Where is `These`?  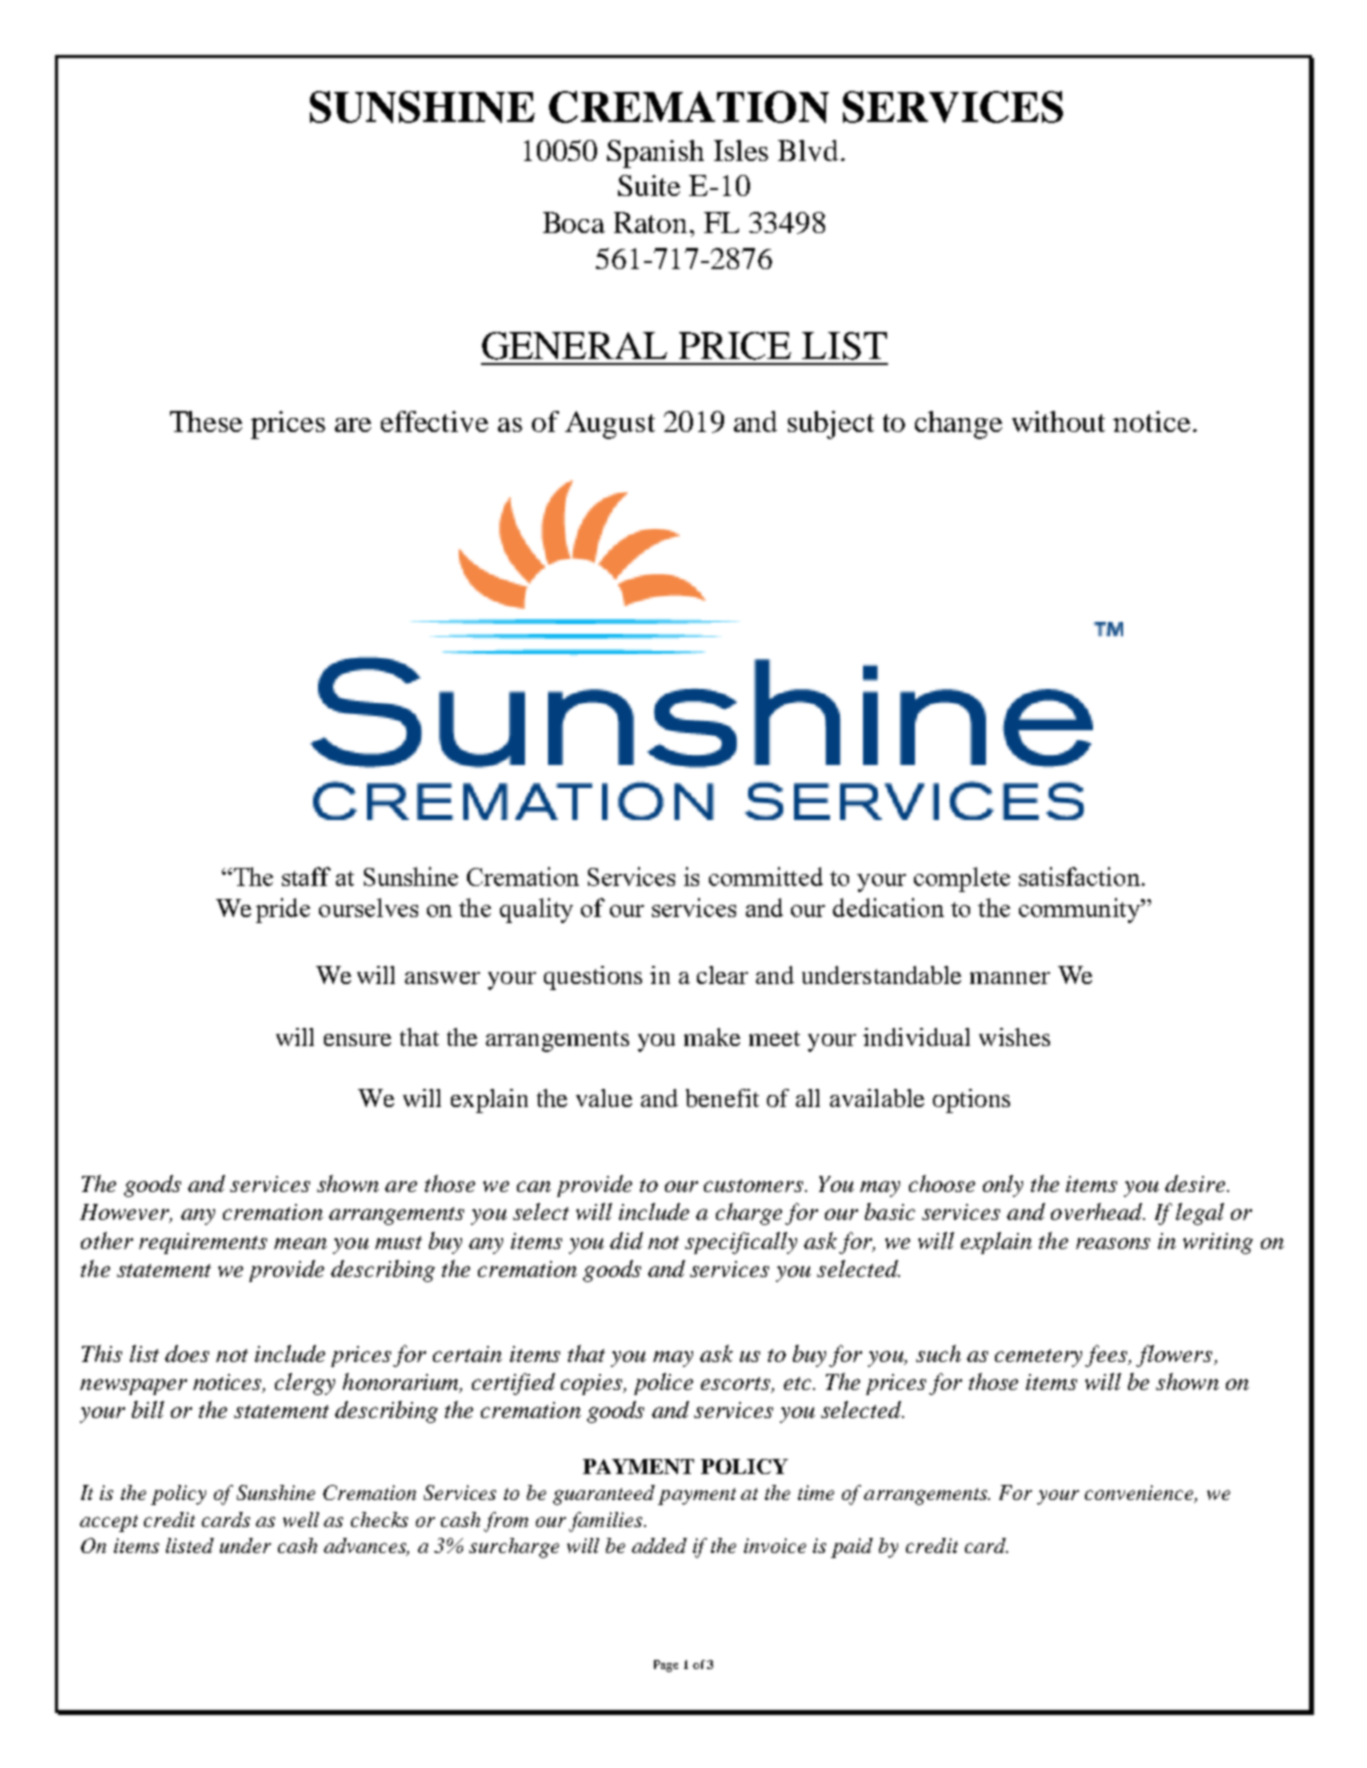
These is located at coordinates (206, 421).
